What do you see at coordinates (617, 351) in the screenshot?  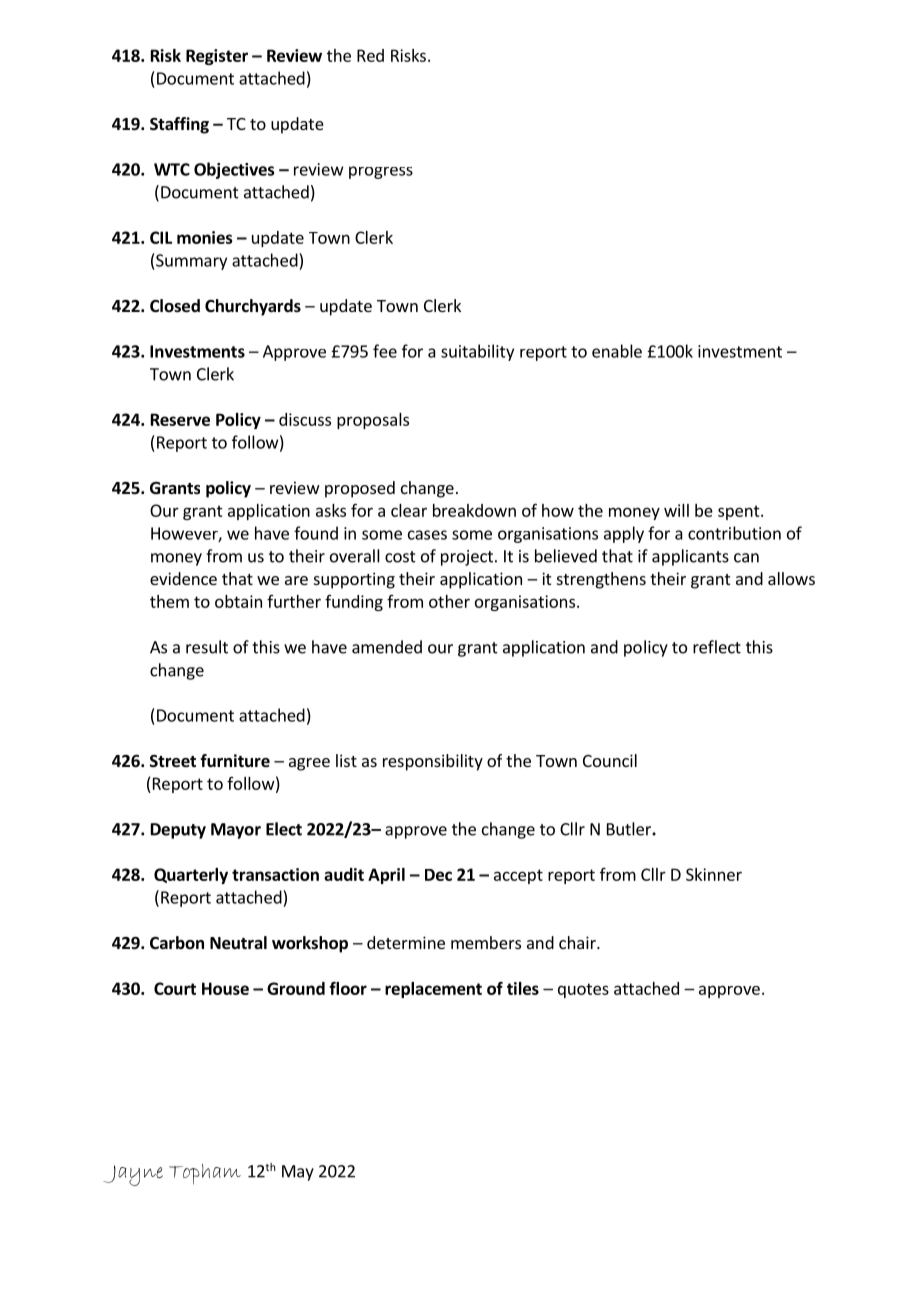 I see `enable` at bounding box center [617, 351].
